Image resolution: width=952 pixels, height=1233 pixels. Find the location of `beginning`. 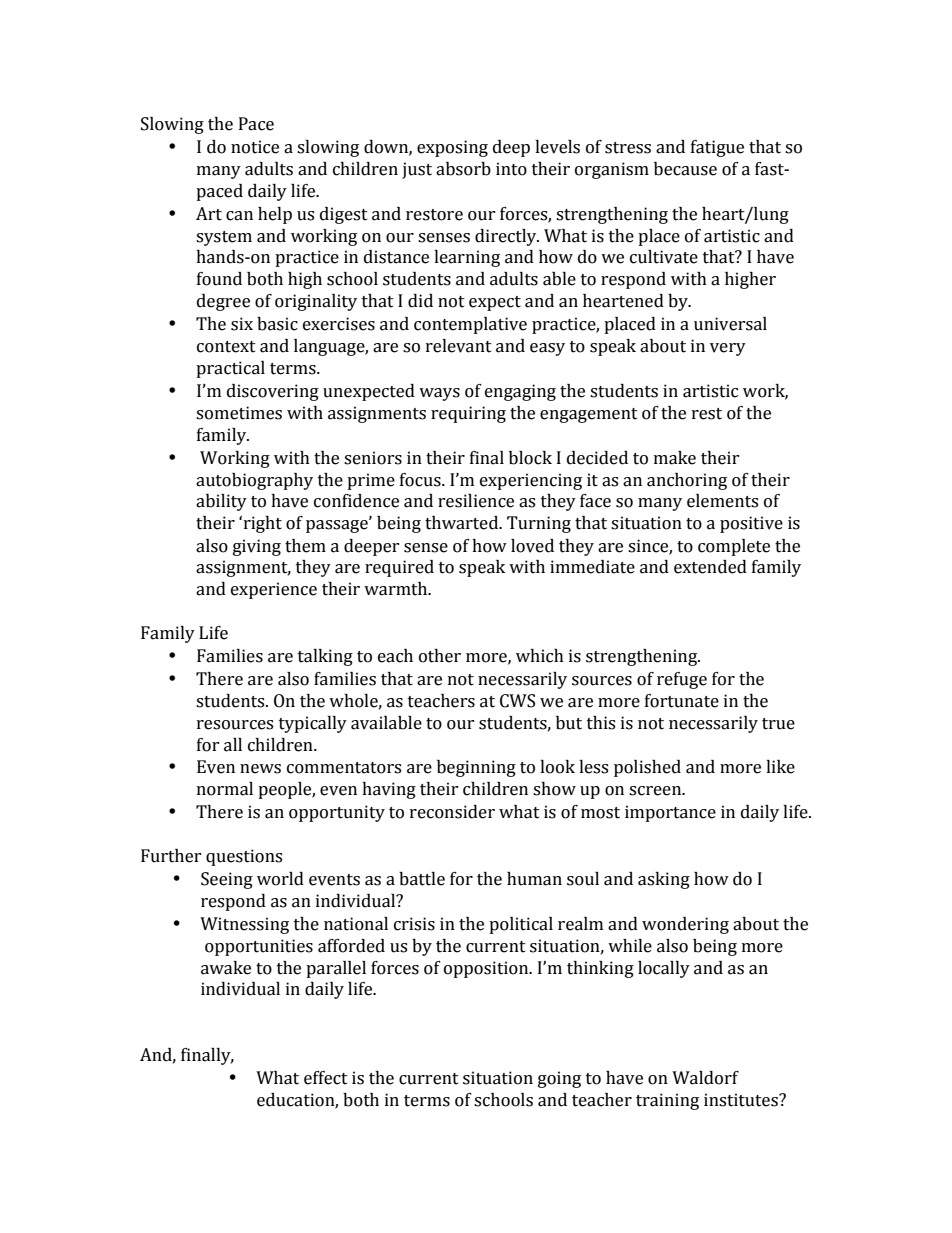

beginning is located at coordinates (476, 768).
